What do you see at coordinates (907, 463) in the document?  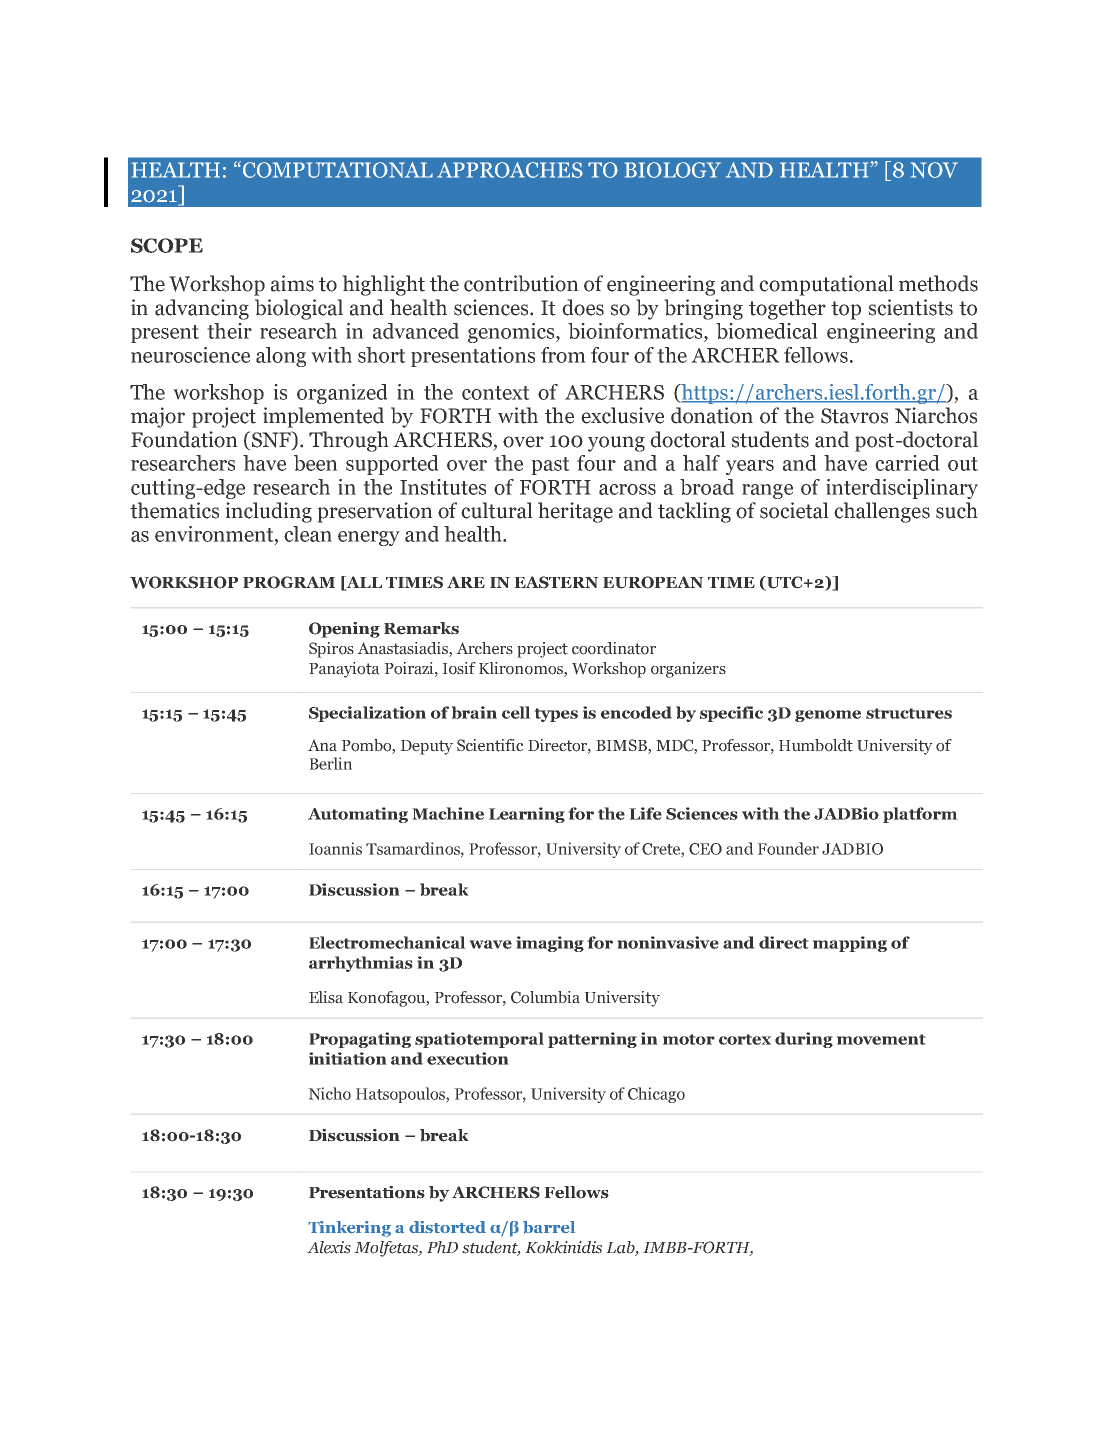 I see `carried` at bounding box center [907, 463].
